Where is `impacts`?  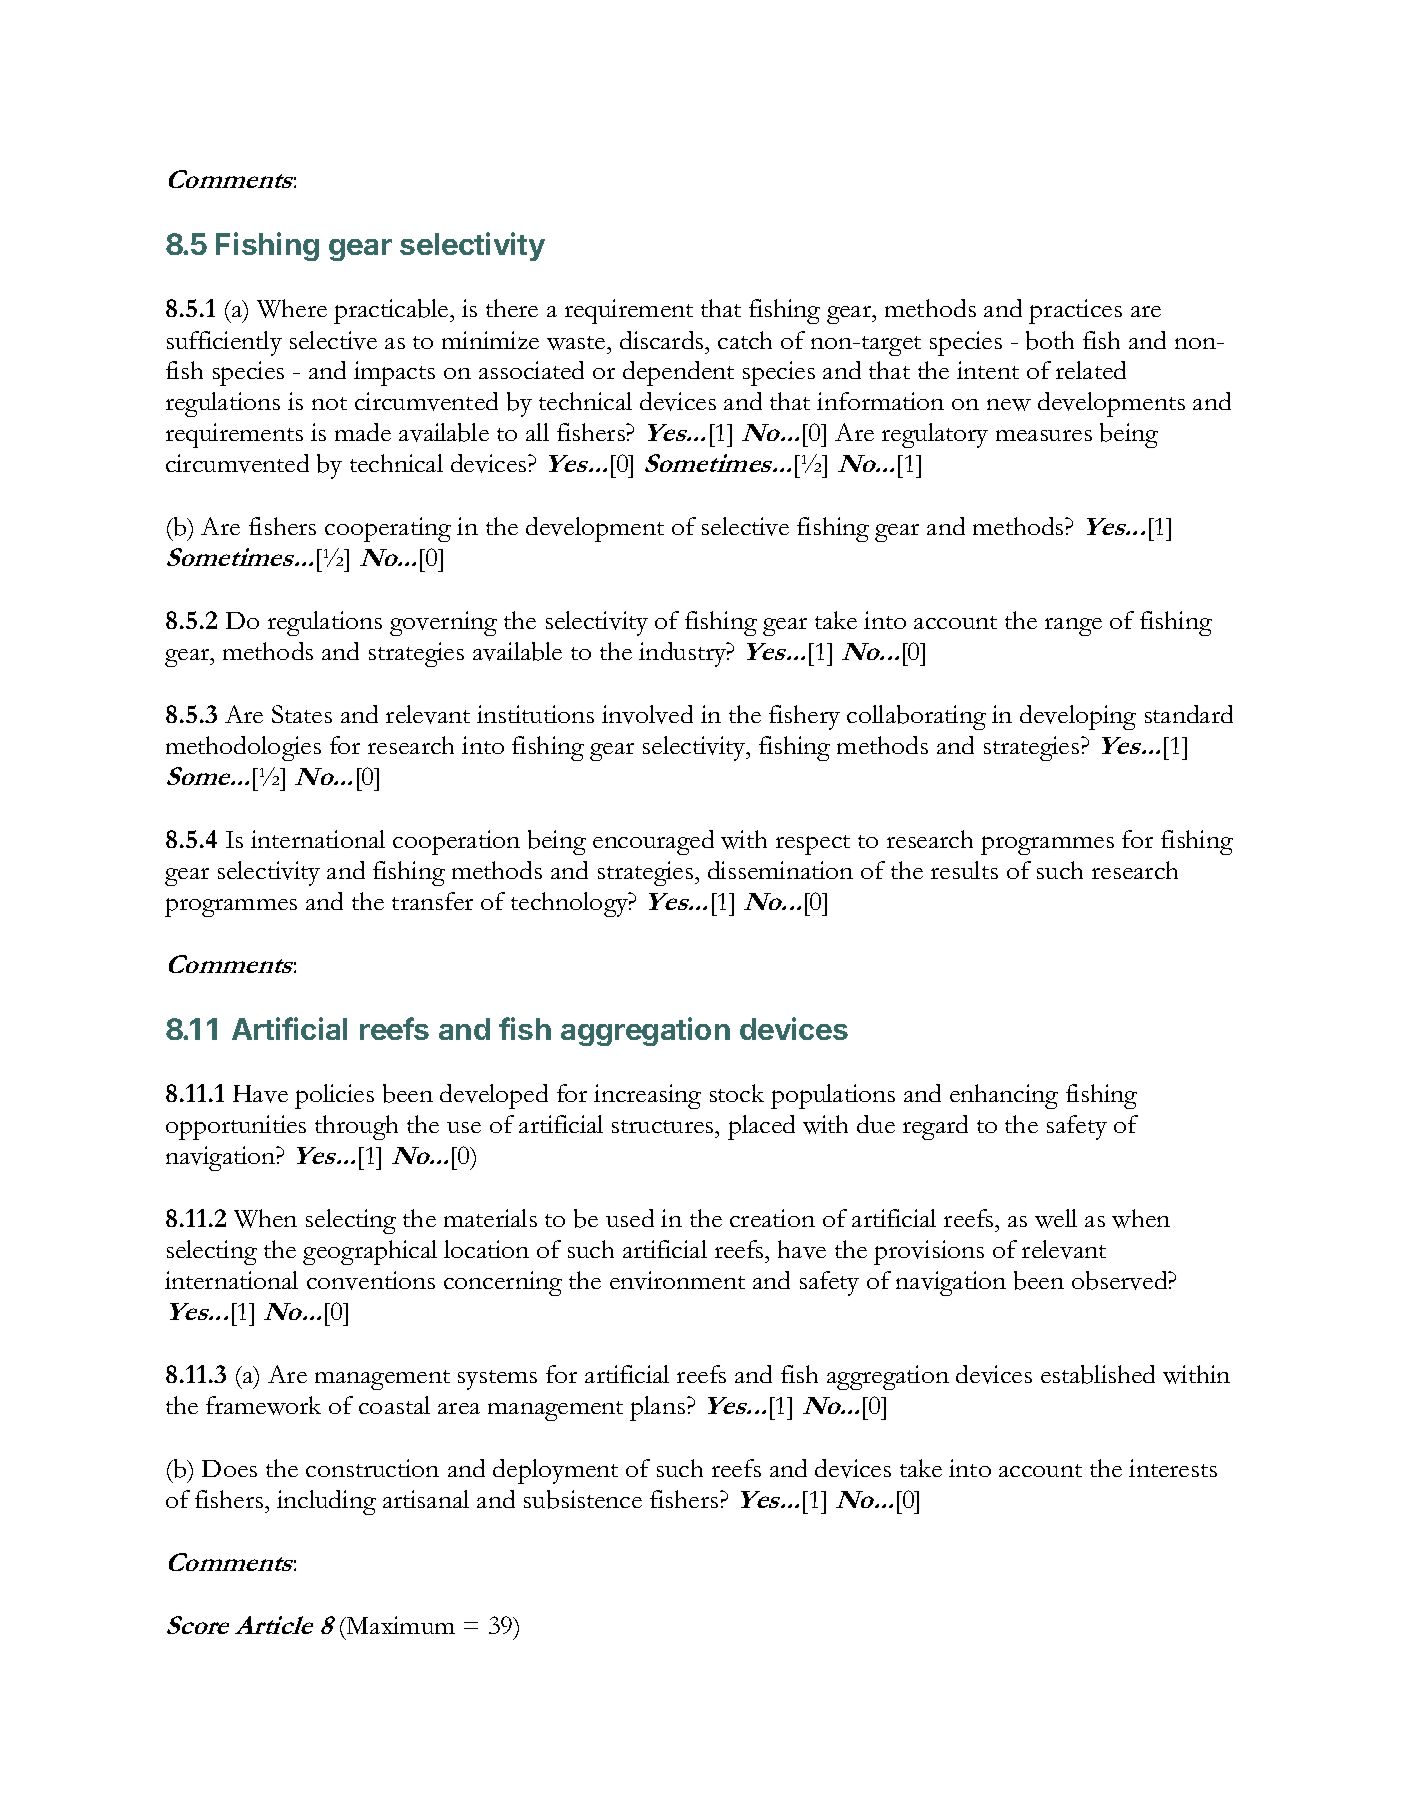 impacts is located at coordinates (394, 373).
